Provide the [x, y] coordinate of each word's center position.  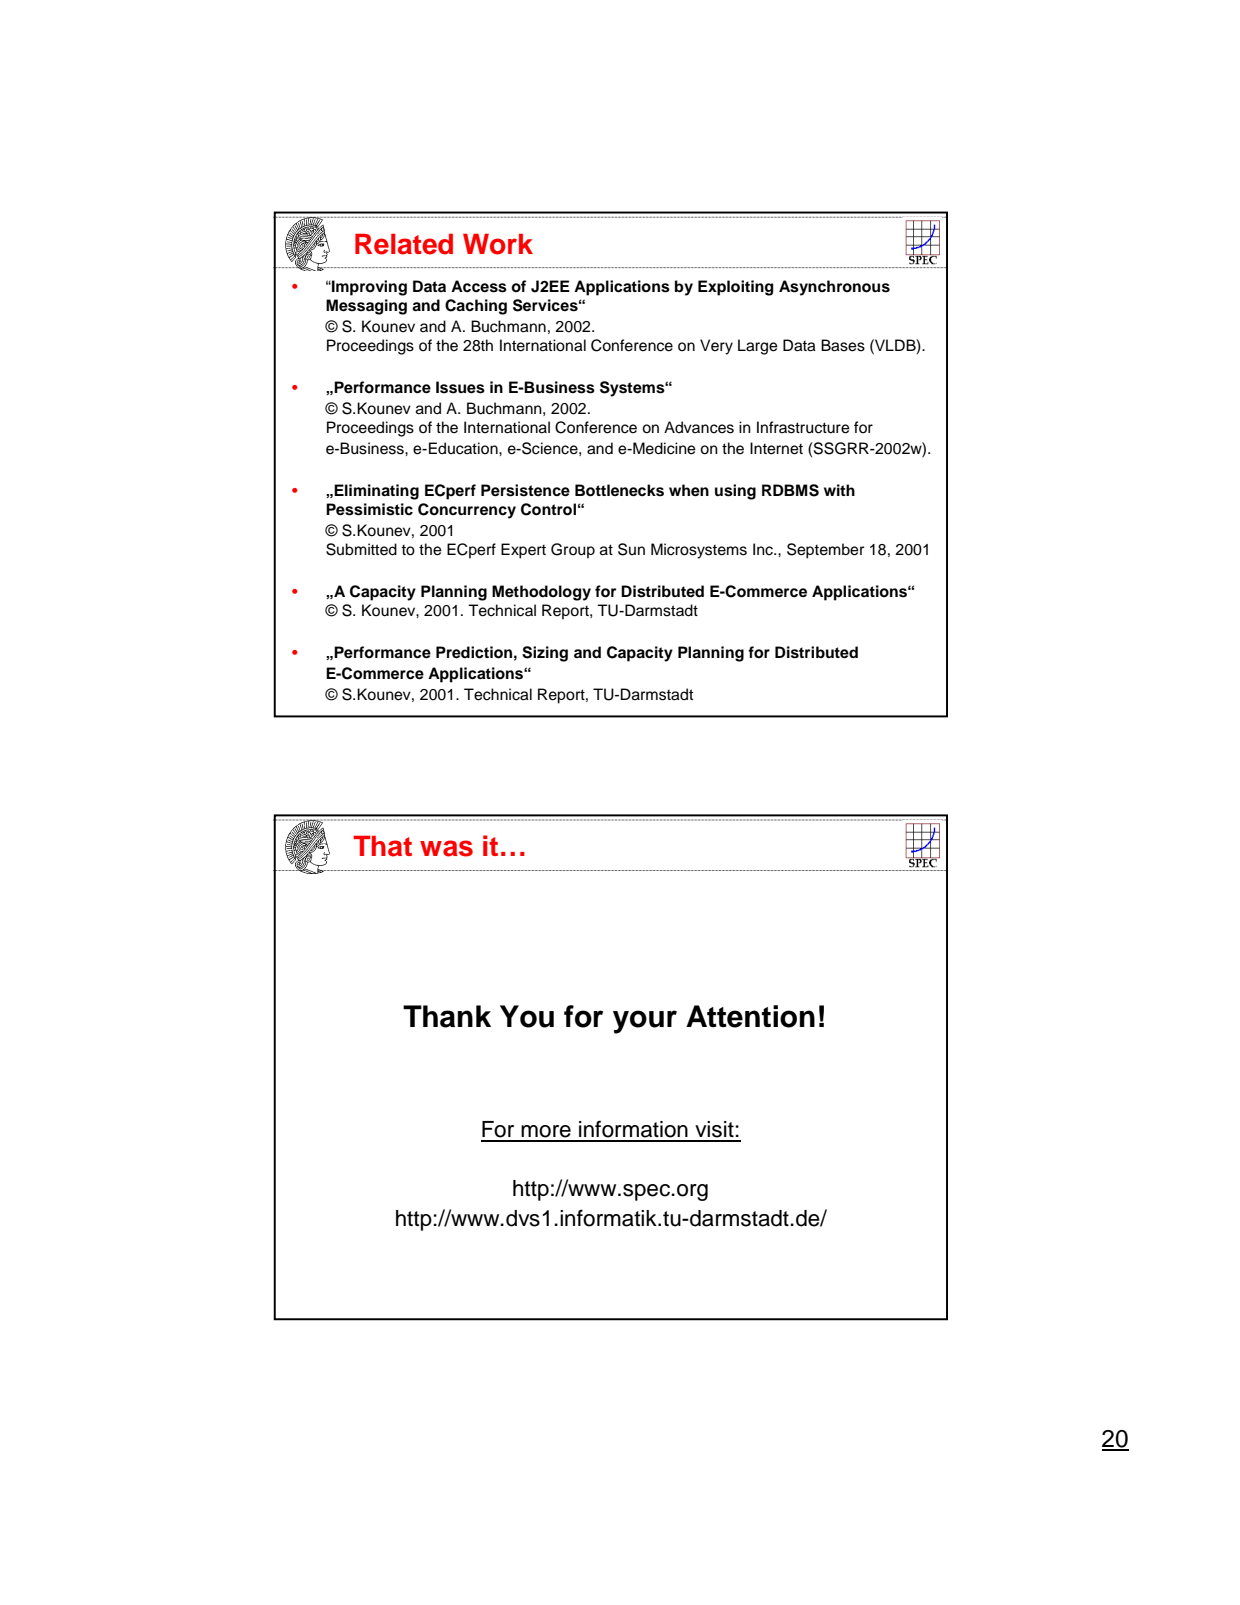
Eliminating [376, 492]
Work [498, 244]
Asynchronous [834, 288]
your [645, 1022]
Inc [764, 549]
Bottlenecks [619, 490]
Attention [750, 1016]
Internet [776, 448]
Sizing [545, 654]
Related [404, 244]
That [382, 846]
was [446, 848]
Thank [447, 1016]
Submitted [361, 549]
